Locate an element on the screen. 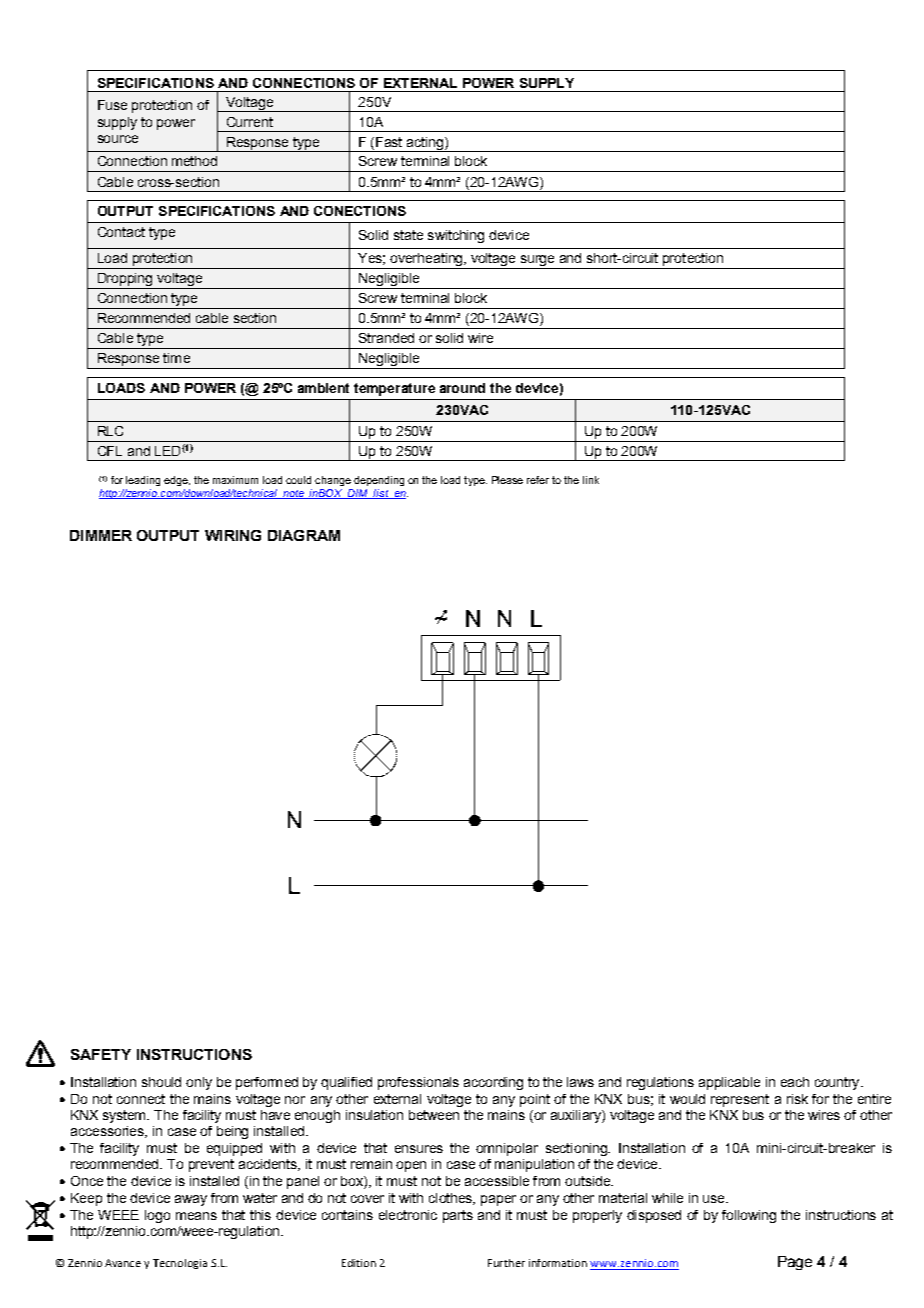 The width and height of the screenshot is (924, 1308). means is located at coordinates (196, 1216).
